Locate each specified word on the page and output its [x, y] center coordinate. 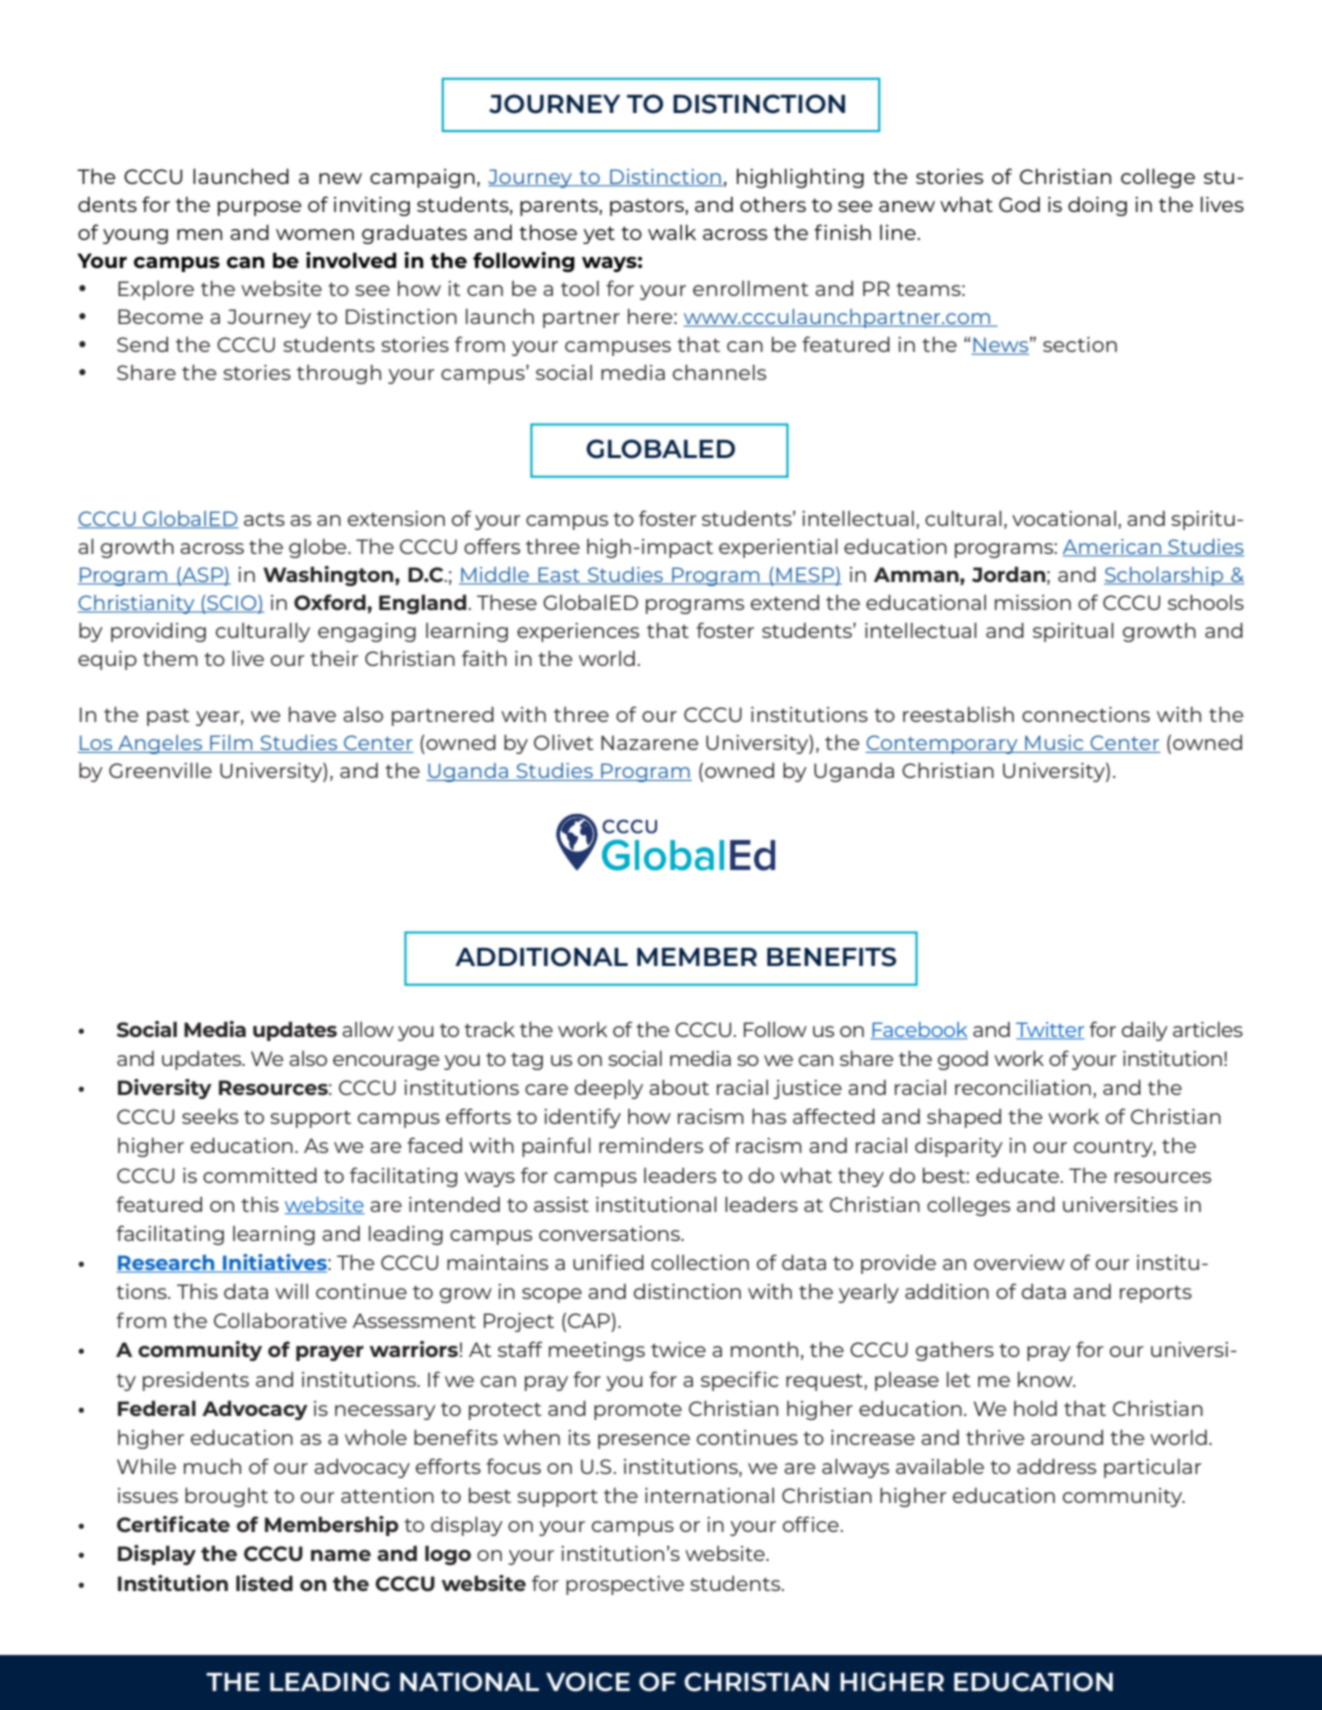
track [489, 1029]
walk [672, 232]
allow [368, 1029]
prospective [625, 1585]
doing [1097, 206]
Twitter [1050, 1030]
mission [1033, 602]
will [291, 1291]
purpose [260, 208]
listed [264, 1583]
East [559, 575]
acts [264, 519]
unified [608, 1262]
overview [1019, 1262]
